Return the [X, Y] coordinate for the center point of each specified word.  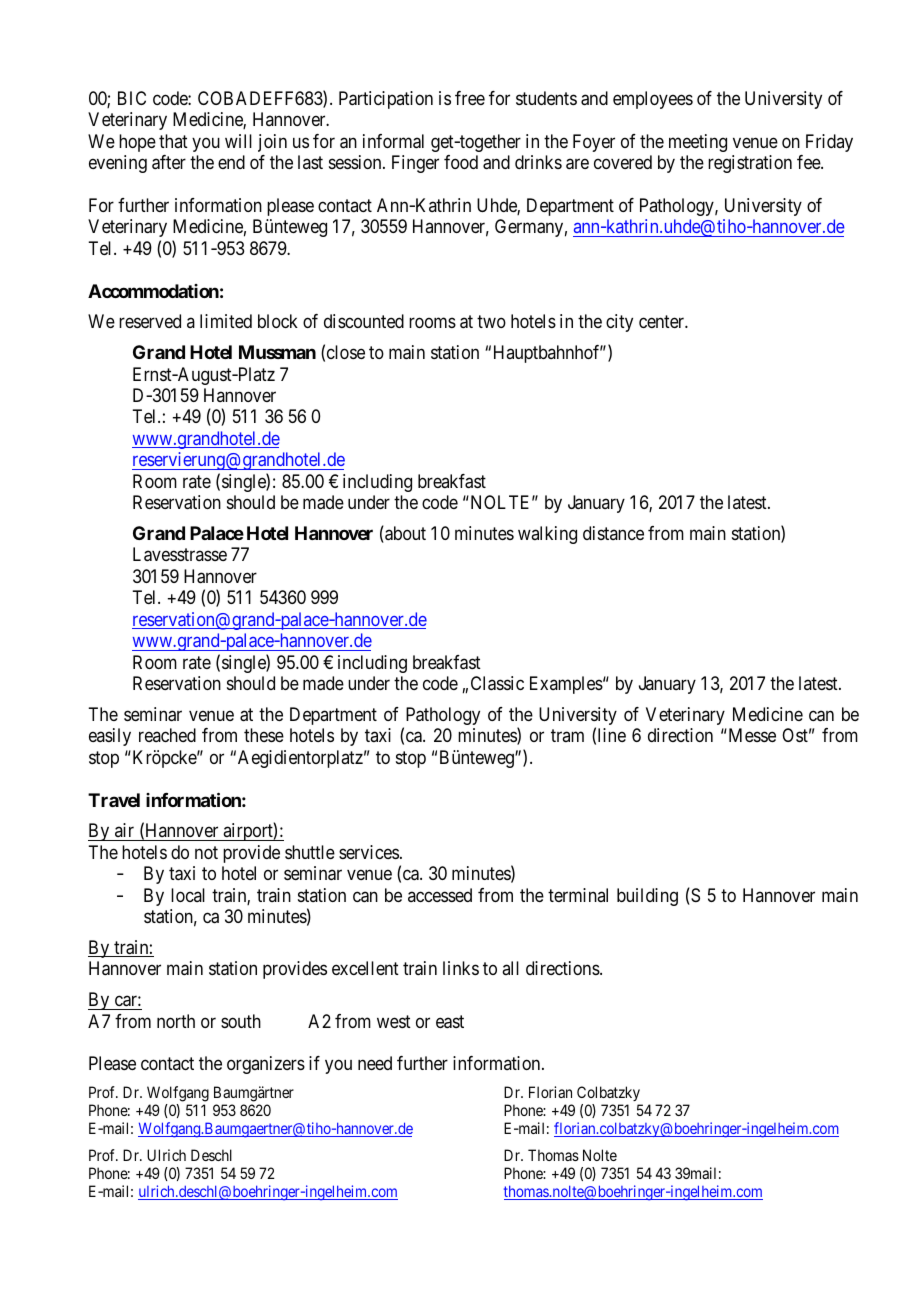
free [470, 98]
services [369, 852]
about [404, 534]
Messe [751, 735]
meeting [698, 143]
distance [613, 533]
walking [547, 535]
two [491, 322]
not [206, 852]
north [176, 1021]
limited [226, 321]
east [450, 1022]
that [173, 141]
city [619, 323]
